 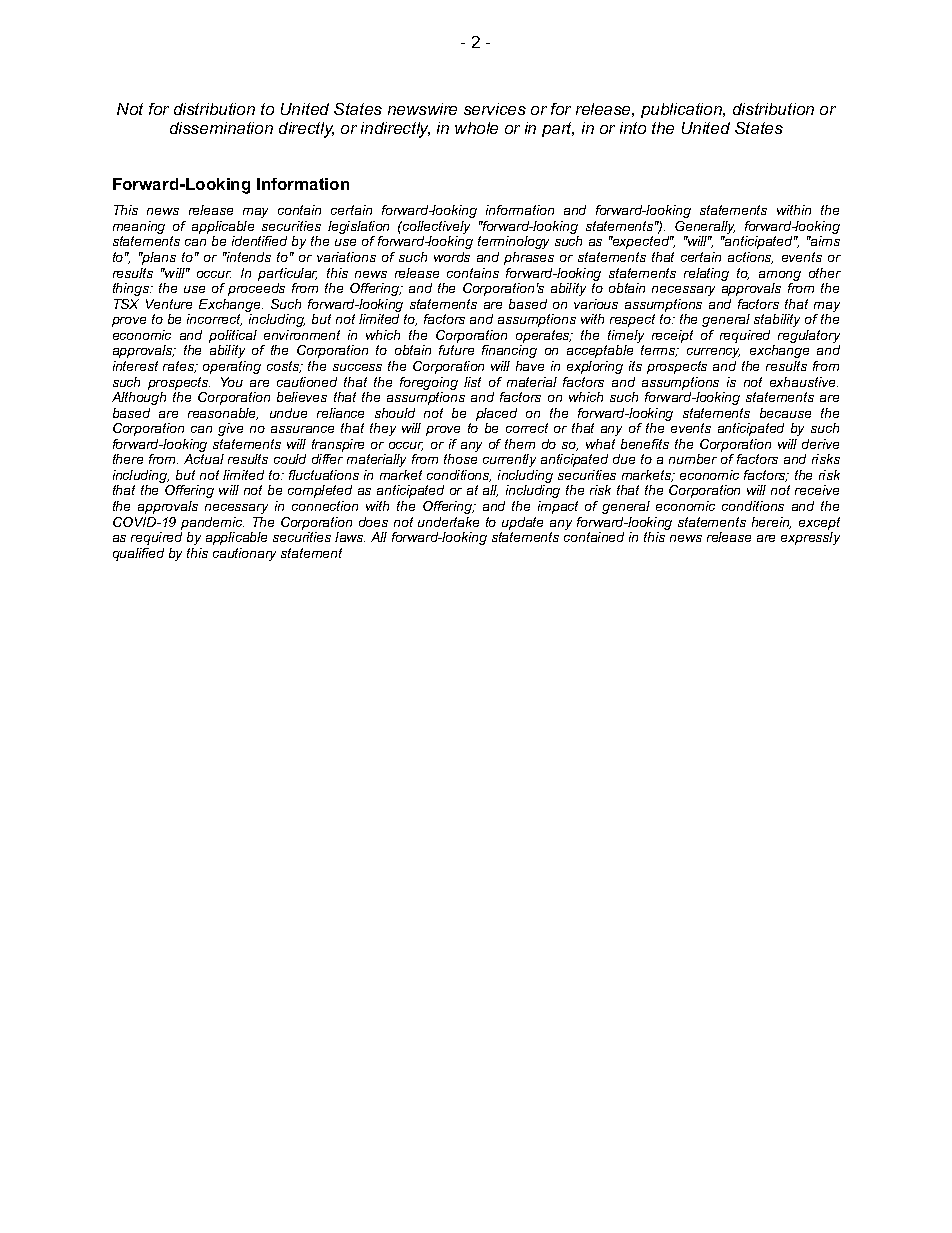 What do you see at coordinates (476, 128) in the page?
I see `whole` at bounding box center [476, 128].
